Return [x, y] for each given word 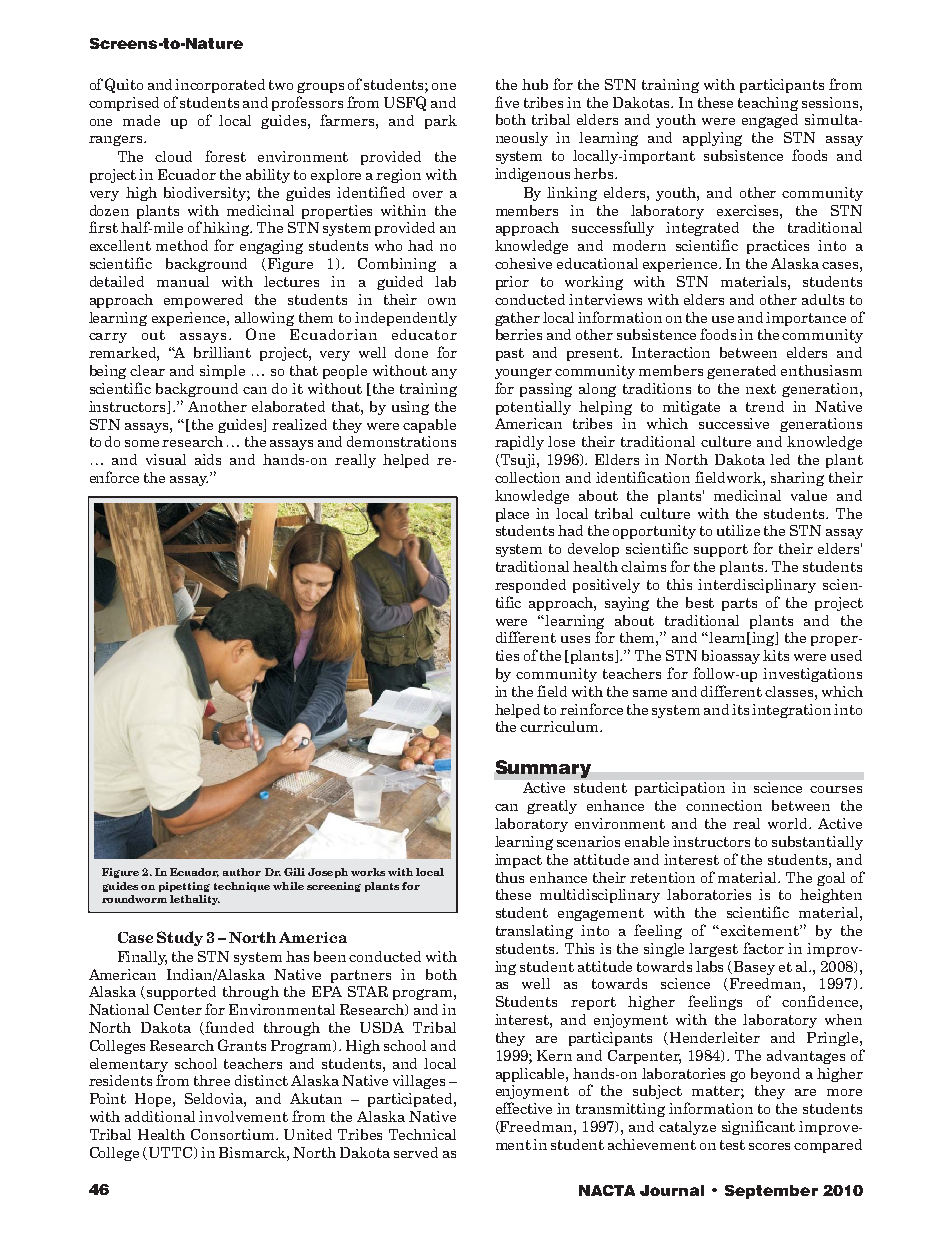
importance [806, 319]
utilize [738, 530]
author [242, 872]
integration [791, 711]
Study [180, 938]
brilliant [222, 352]
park [441, 122]
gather [517, 319]
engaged [770, 121]
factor [763, 948]
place [512, 515]
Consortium [234, 1134]
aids [208, 459]
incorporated [220, 86]
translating [534, 932]
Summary [543, 769]
